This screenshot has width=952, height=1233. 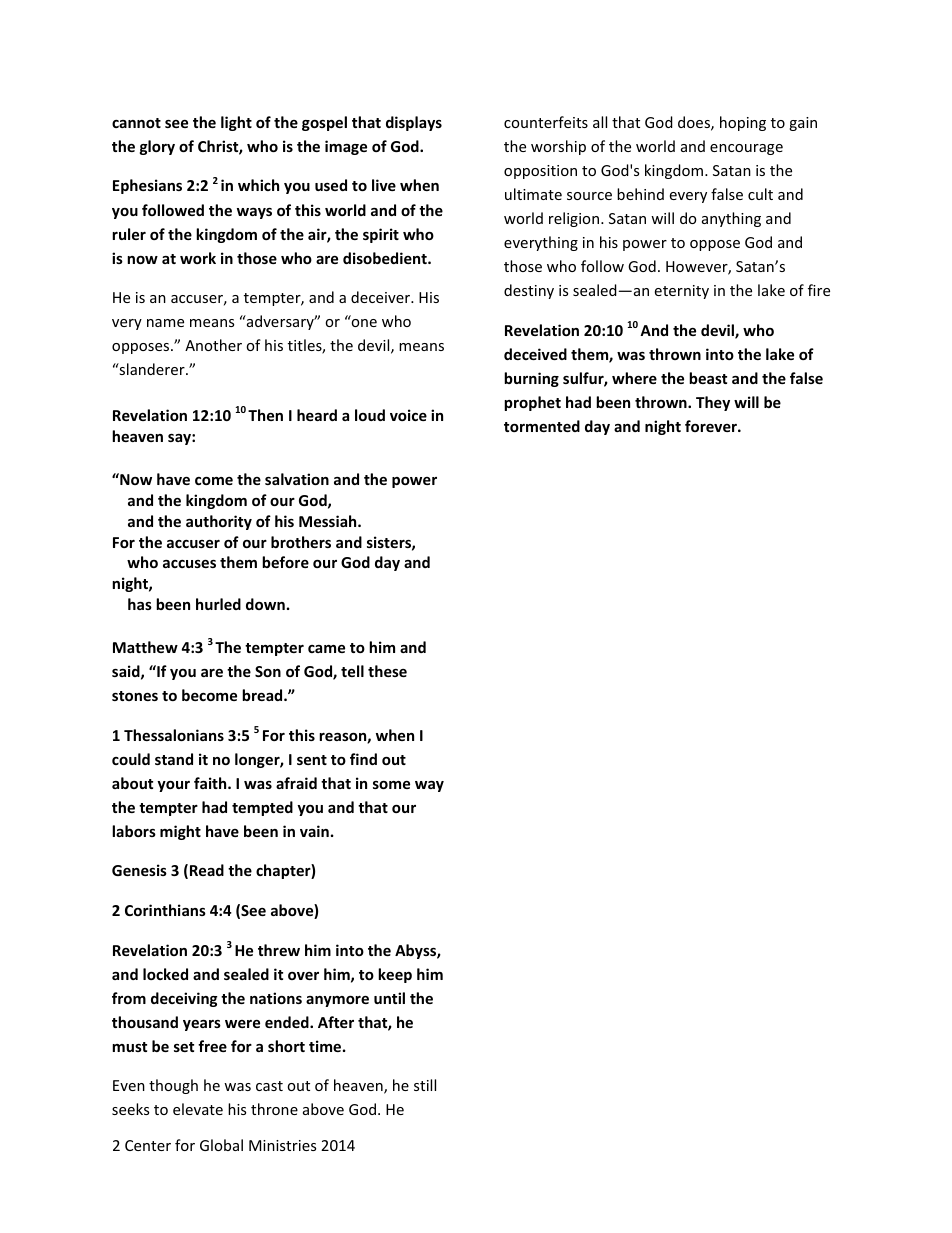 What do you see at coordinates (198, 1109) in the screenshot?
I see `elevate` at bounding box center [198, 1109].
